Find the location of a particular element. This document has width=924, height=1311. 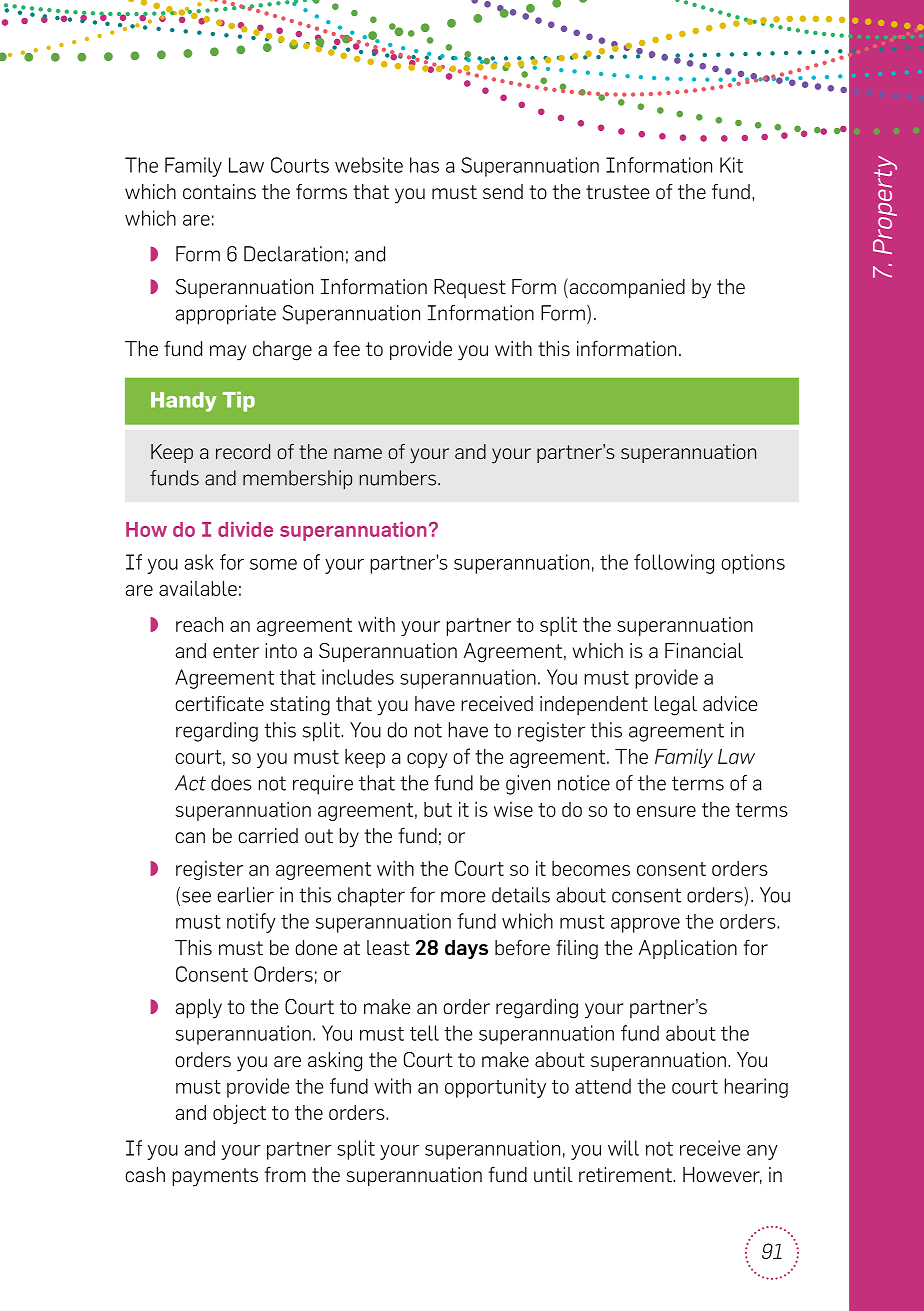

see is located at coordinates (196, 897).
